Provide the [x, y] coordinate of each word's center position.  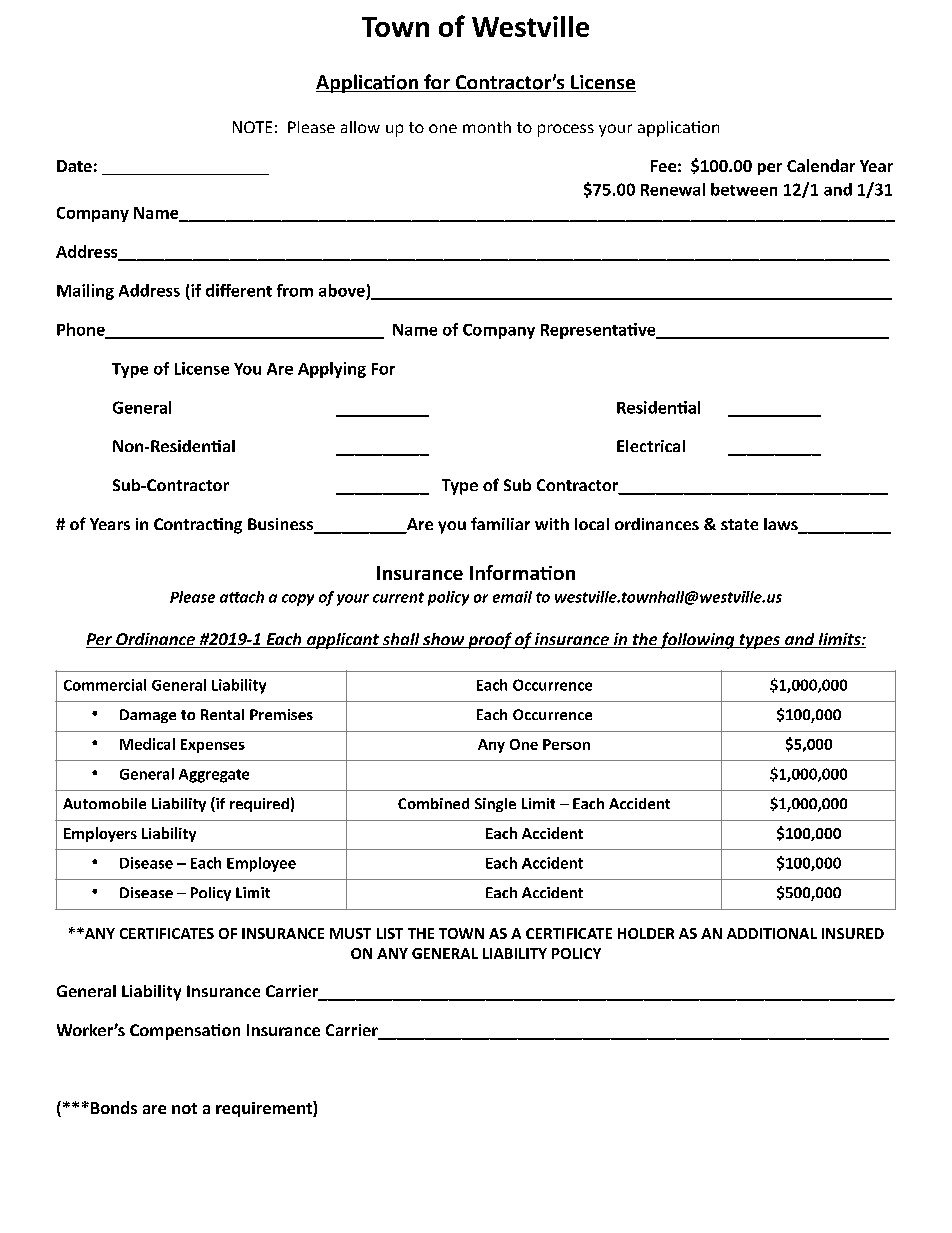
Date [74, 166]
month [487, 127]
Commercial [105, 685]
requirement [265, 1109]
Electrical [651, 446]
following [697, 640]
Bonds [114, 1107]
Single [495, 805]
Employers [100, 834]
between [744, 189]
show [444, 640]
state [739, 524]
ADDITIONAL [772, 933]
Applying [332, 370]
